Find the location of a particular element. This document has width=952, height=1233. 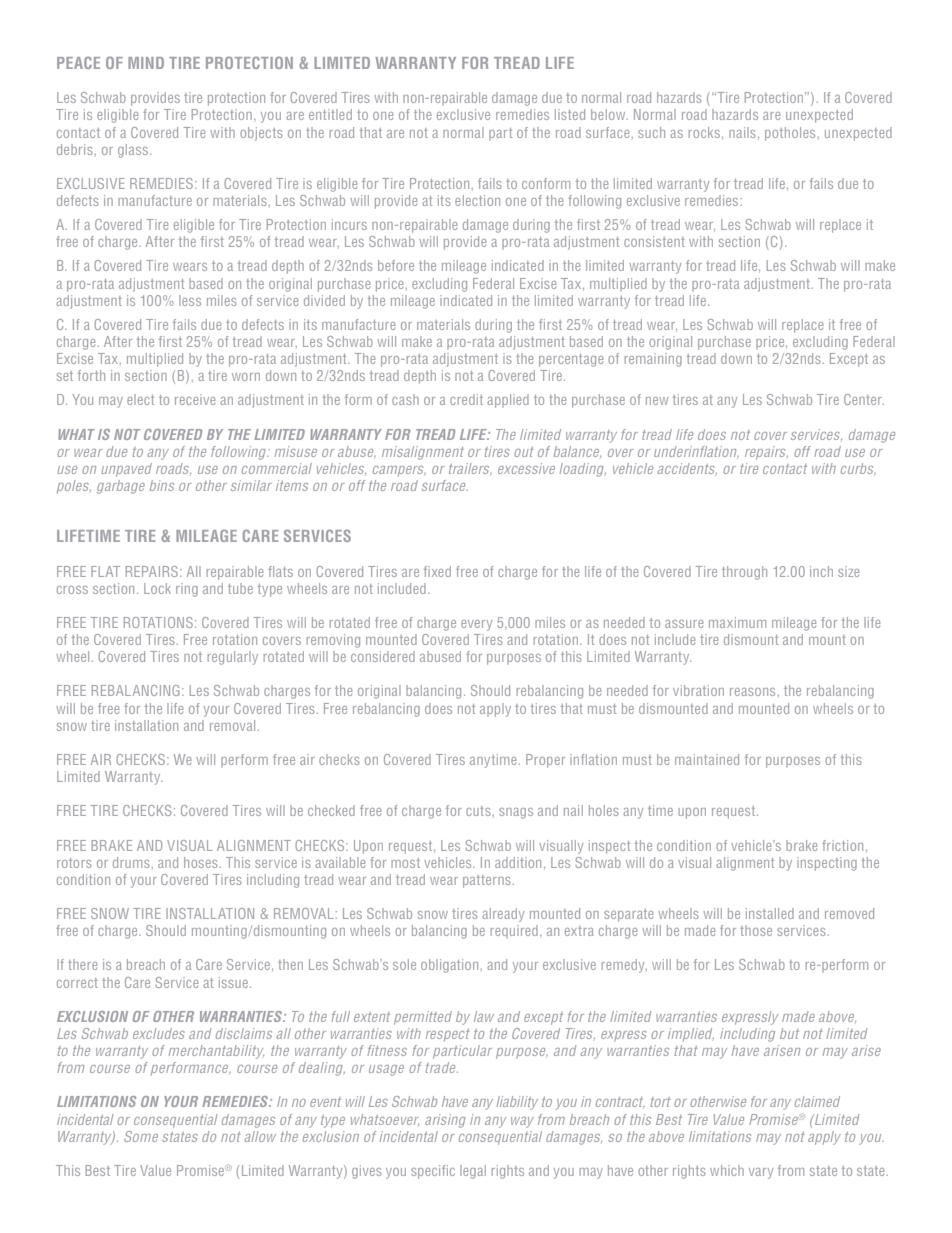

listed is located at coordinates (570, 114).
